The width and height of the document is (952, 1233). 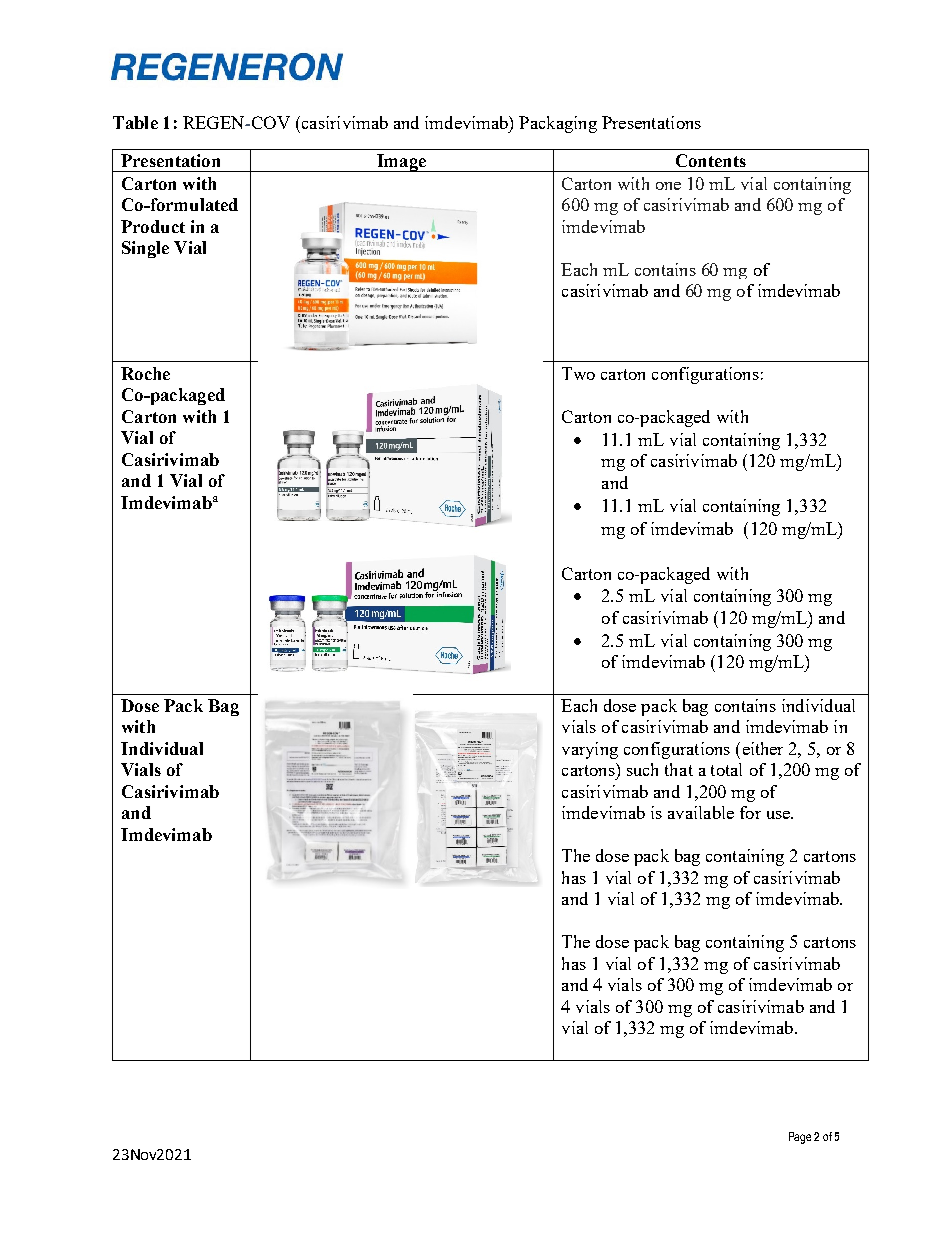 What do you see at coordinates (763, 748) in the document?
I see `either` at bounding box center [763, 748].
